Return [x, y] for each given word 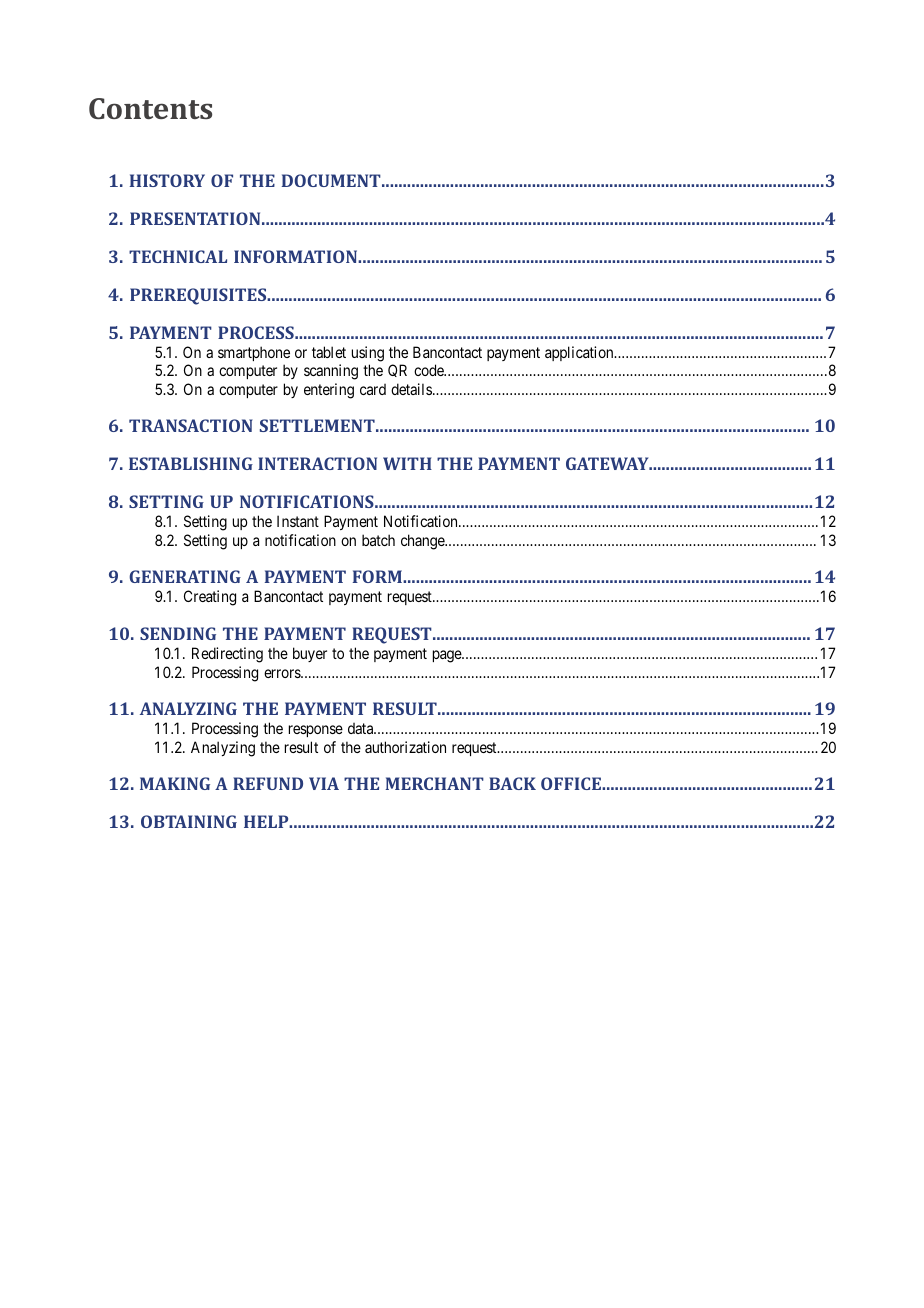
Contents [150, 108]
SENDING [178, 633]
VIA [324, 783]
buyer [310, 654]
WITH [407, 463]
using [368, 354]
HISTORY [167, 180]
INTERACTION [317, 463]
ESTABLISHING [191, 463]
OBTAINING [189, 821]
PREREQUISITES [199, 296]
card [373, 389]
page [448, 656]
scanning [331, 372]
